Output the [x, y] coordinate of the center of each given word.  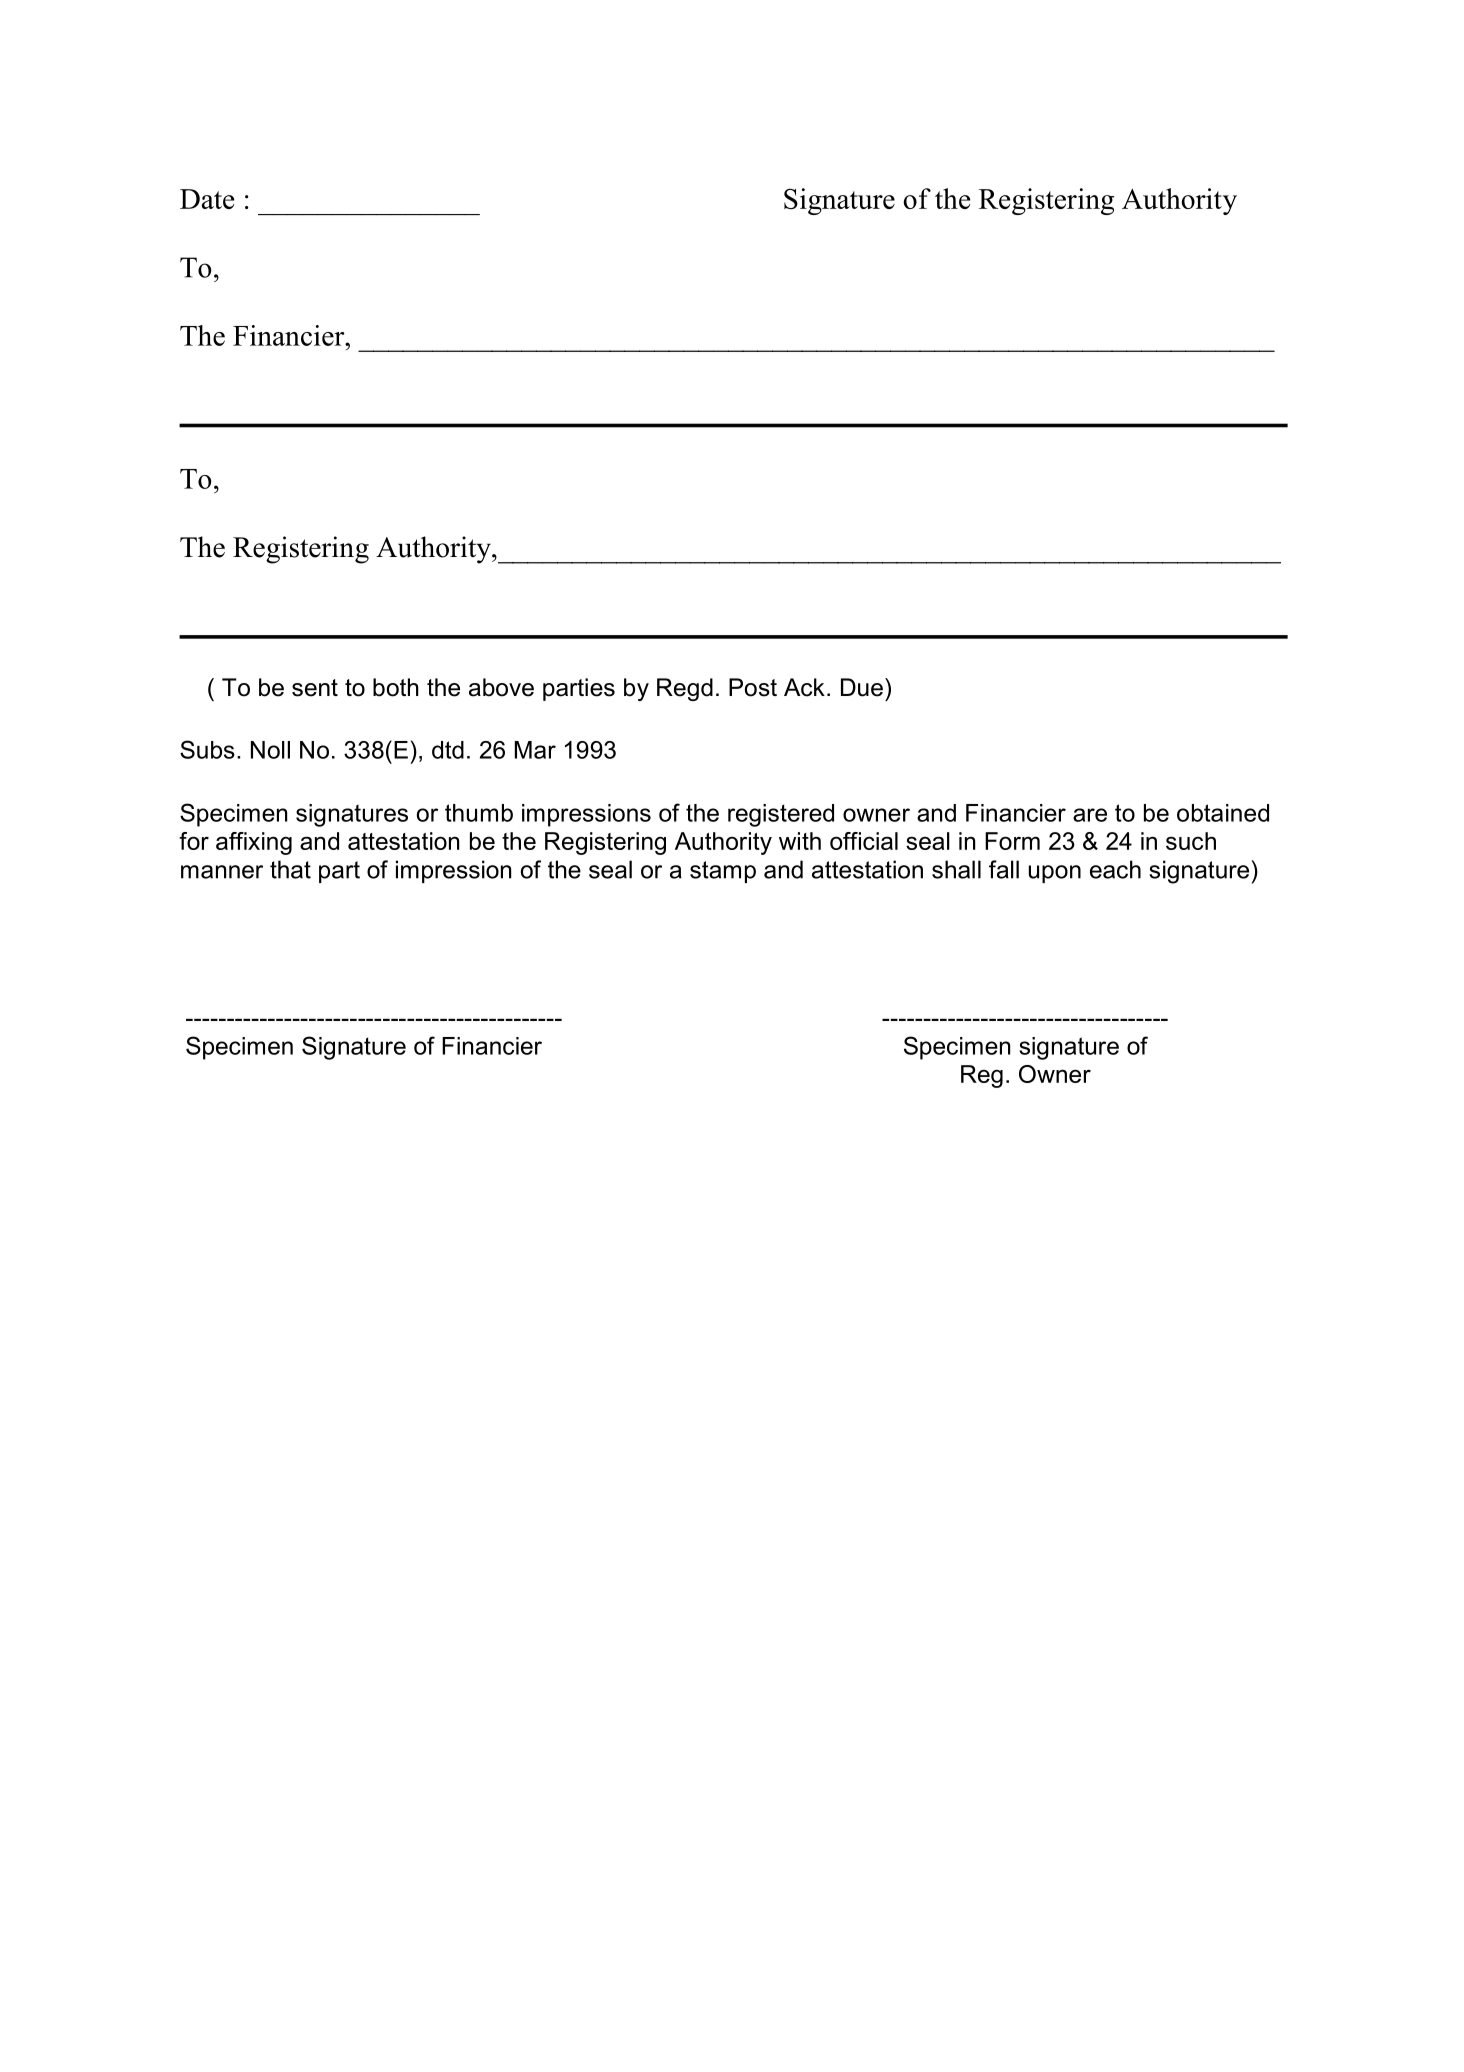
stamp [723, 872]
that [290, 869]
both [396, 687]
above [501, 687]
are [1090, 815]
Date [207, 199]
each [1115, 869]
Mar [535, 750]
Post [753, 687]
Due [862, 687]
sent [315, 688]
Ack [804, 687]
